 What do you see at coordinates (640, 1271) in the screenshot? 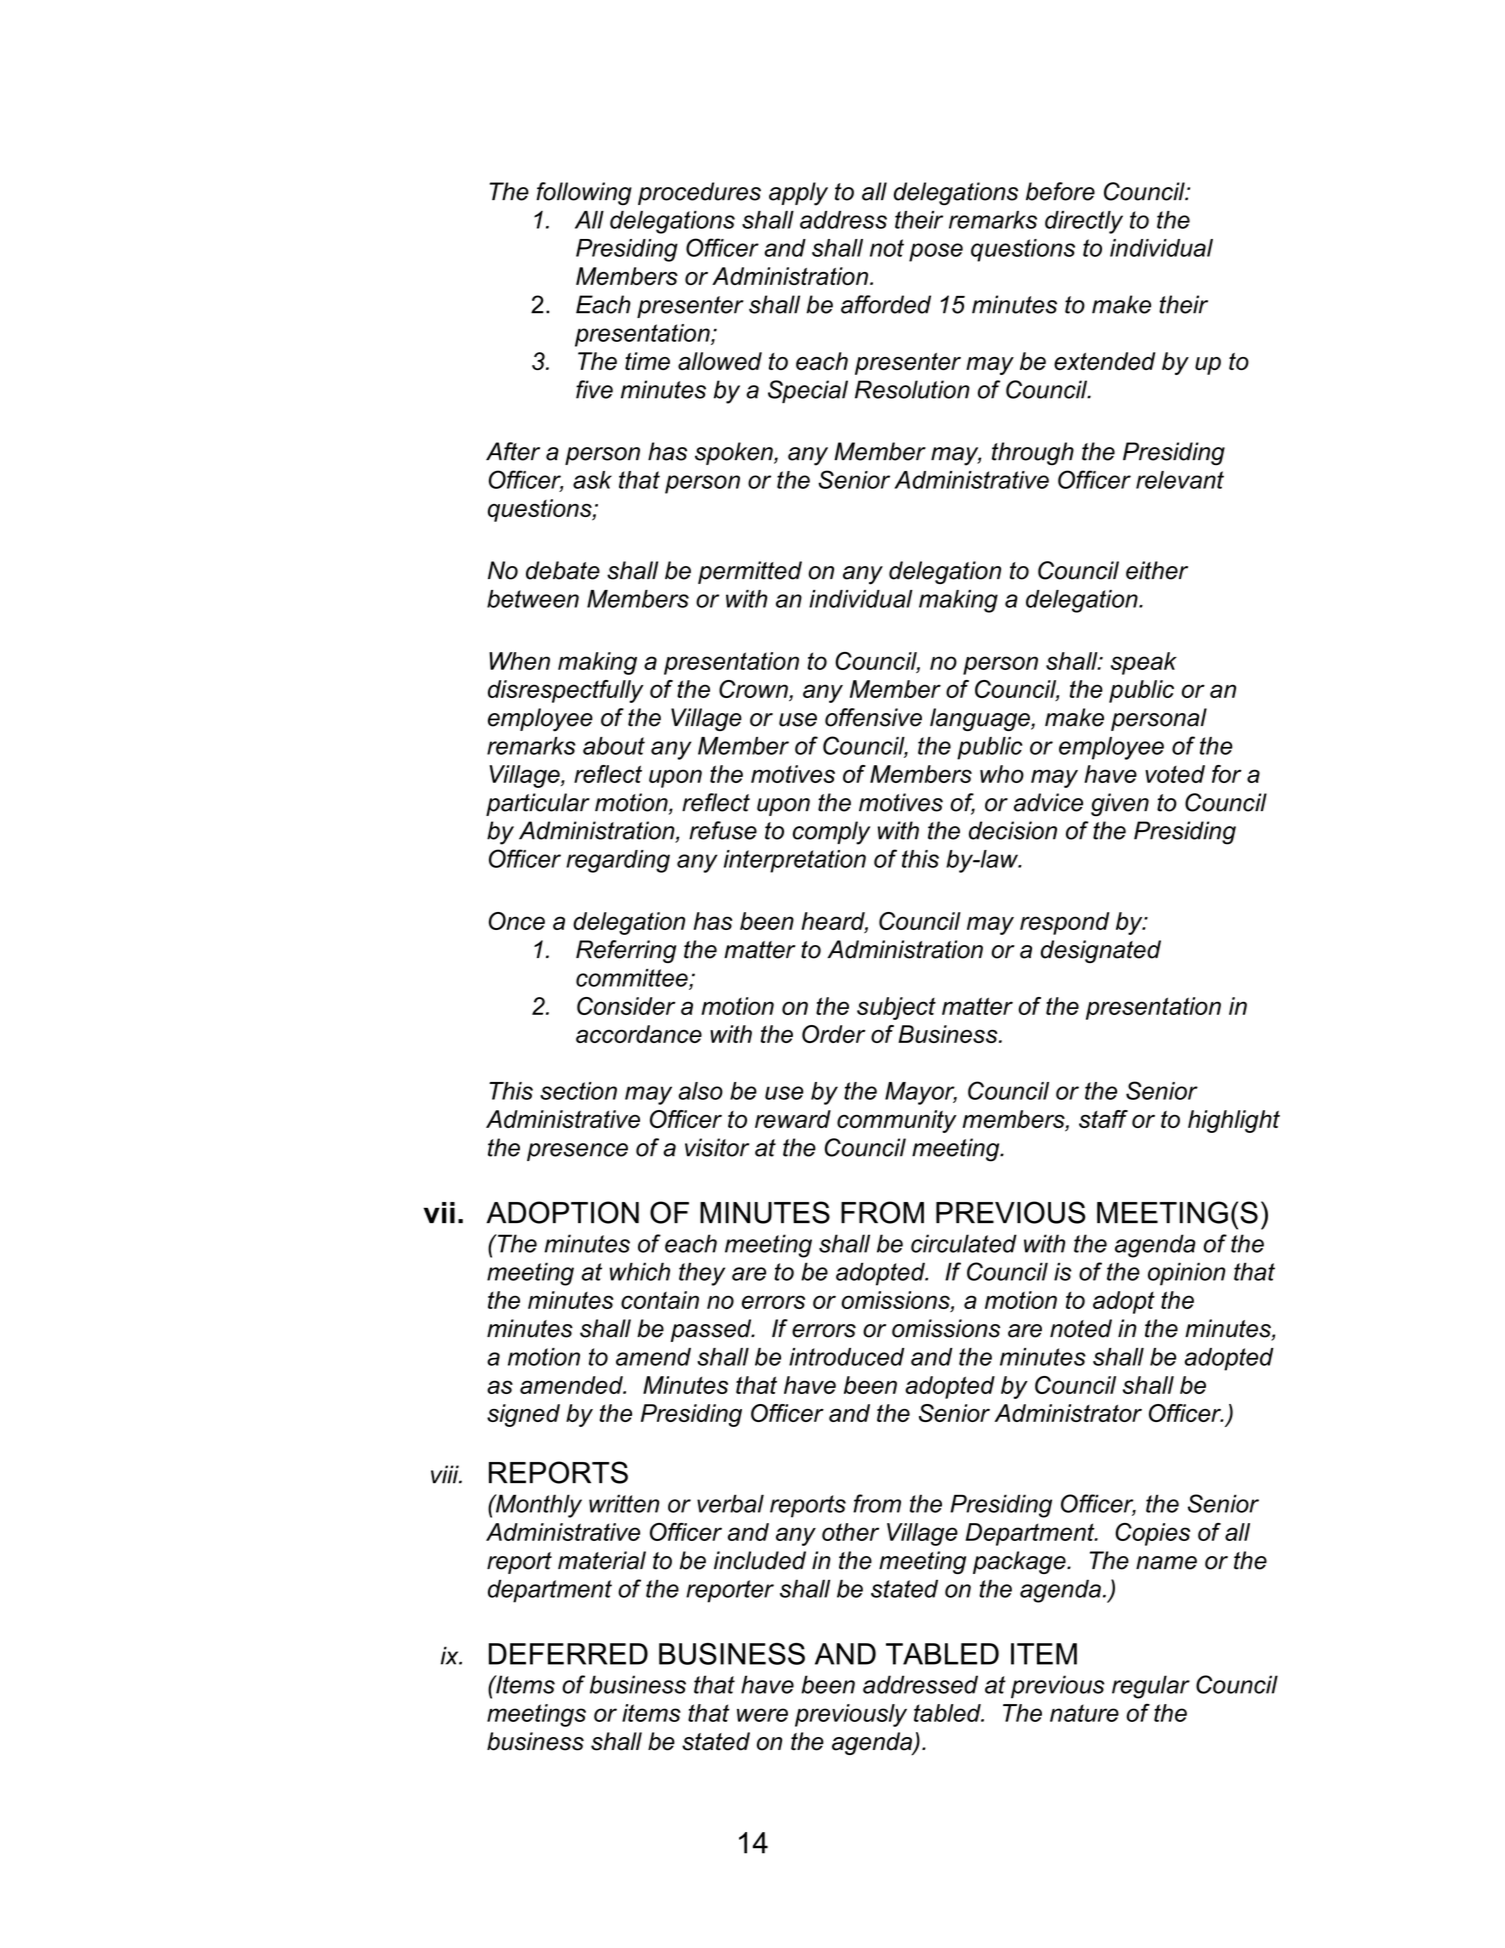
I see `which` at bounding box center [640, 1271].
